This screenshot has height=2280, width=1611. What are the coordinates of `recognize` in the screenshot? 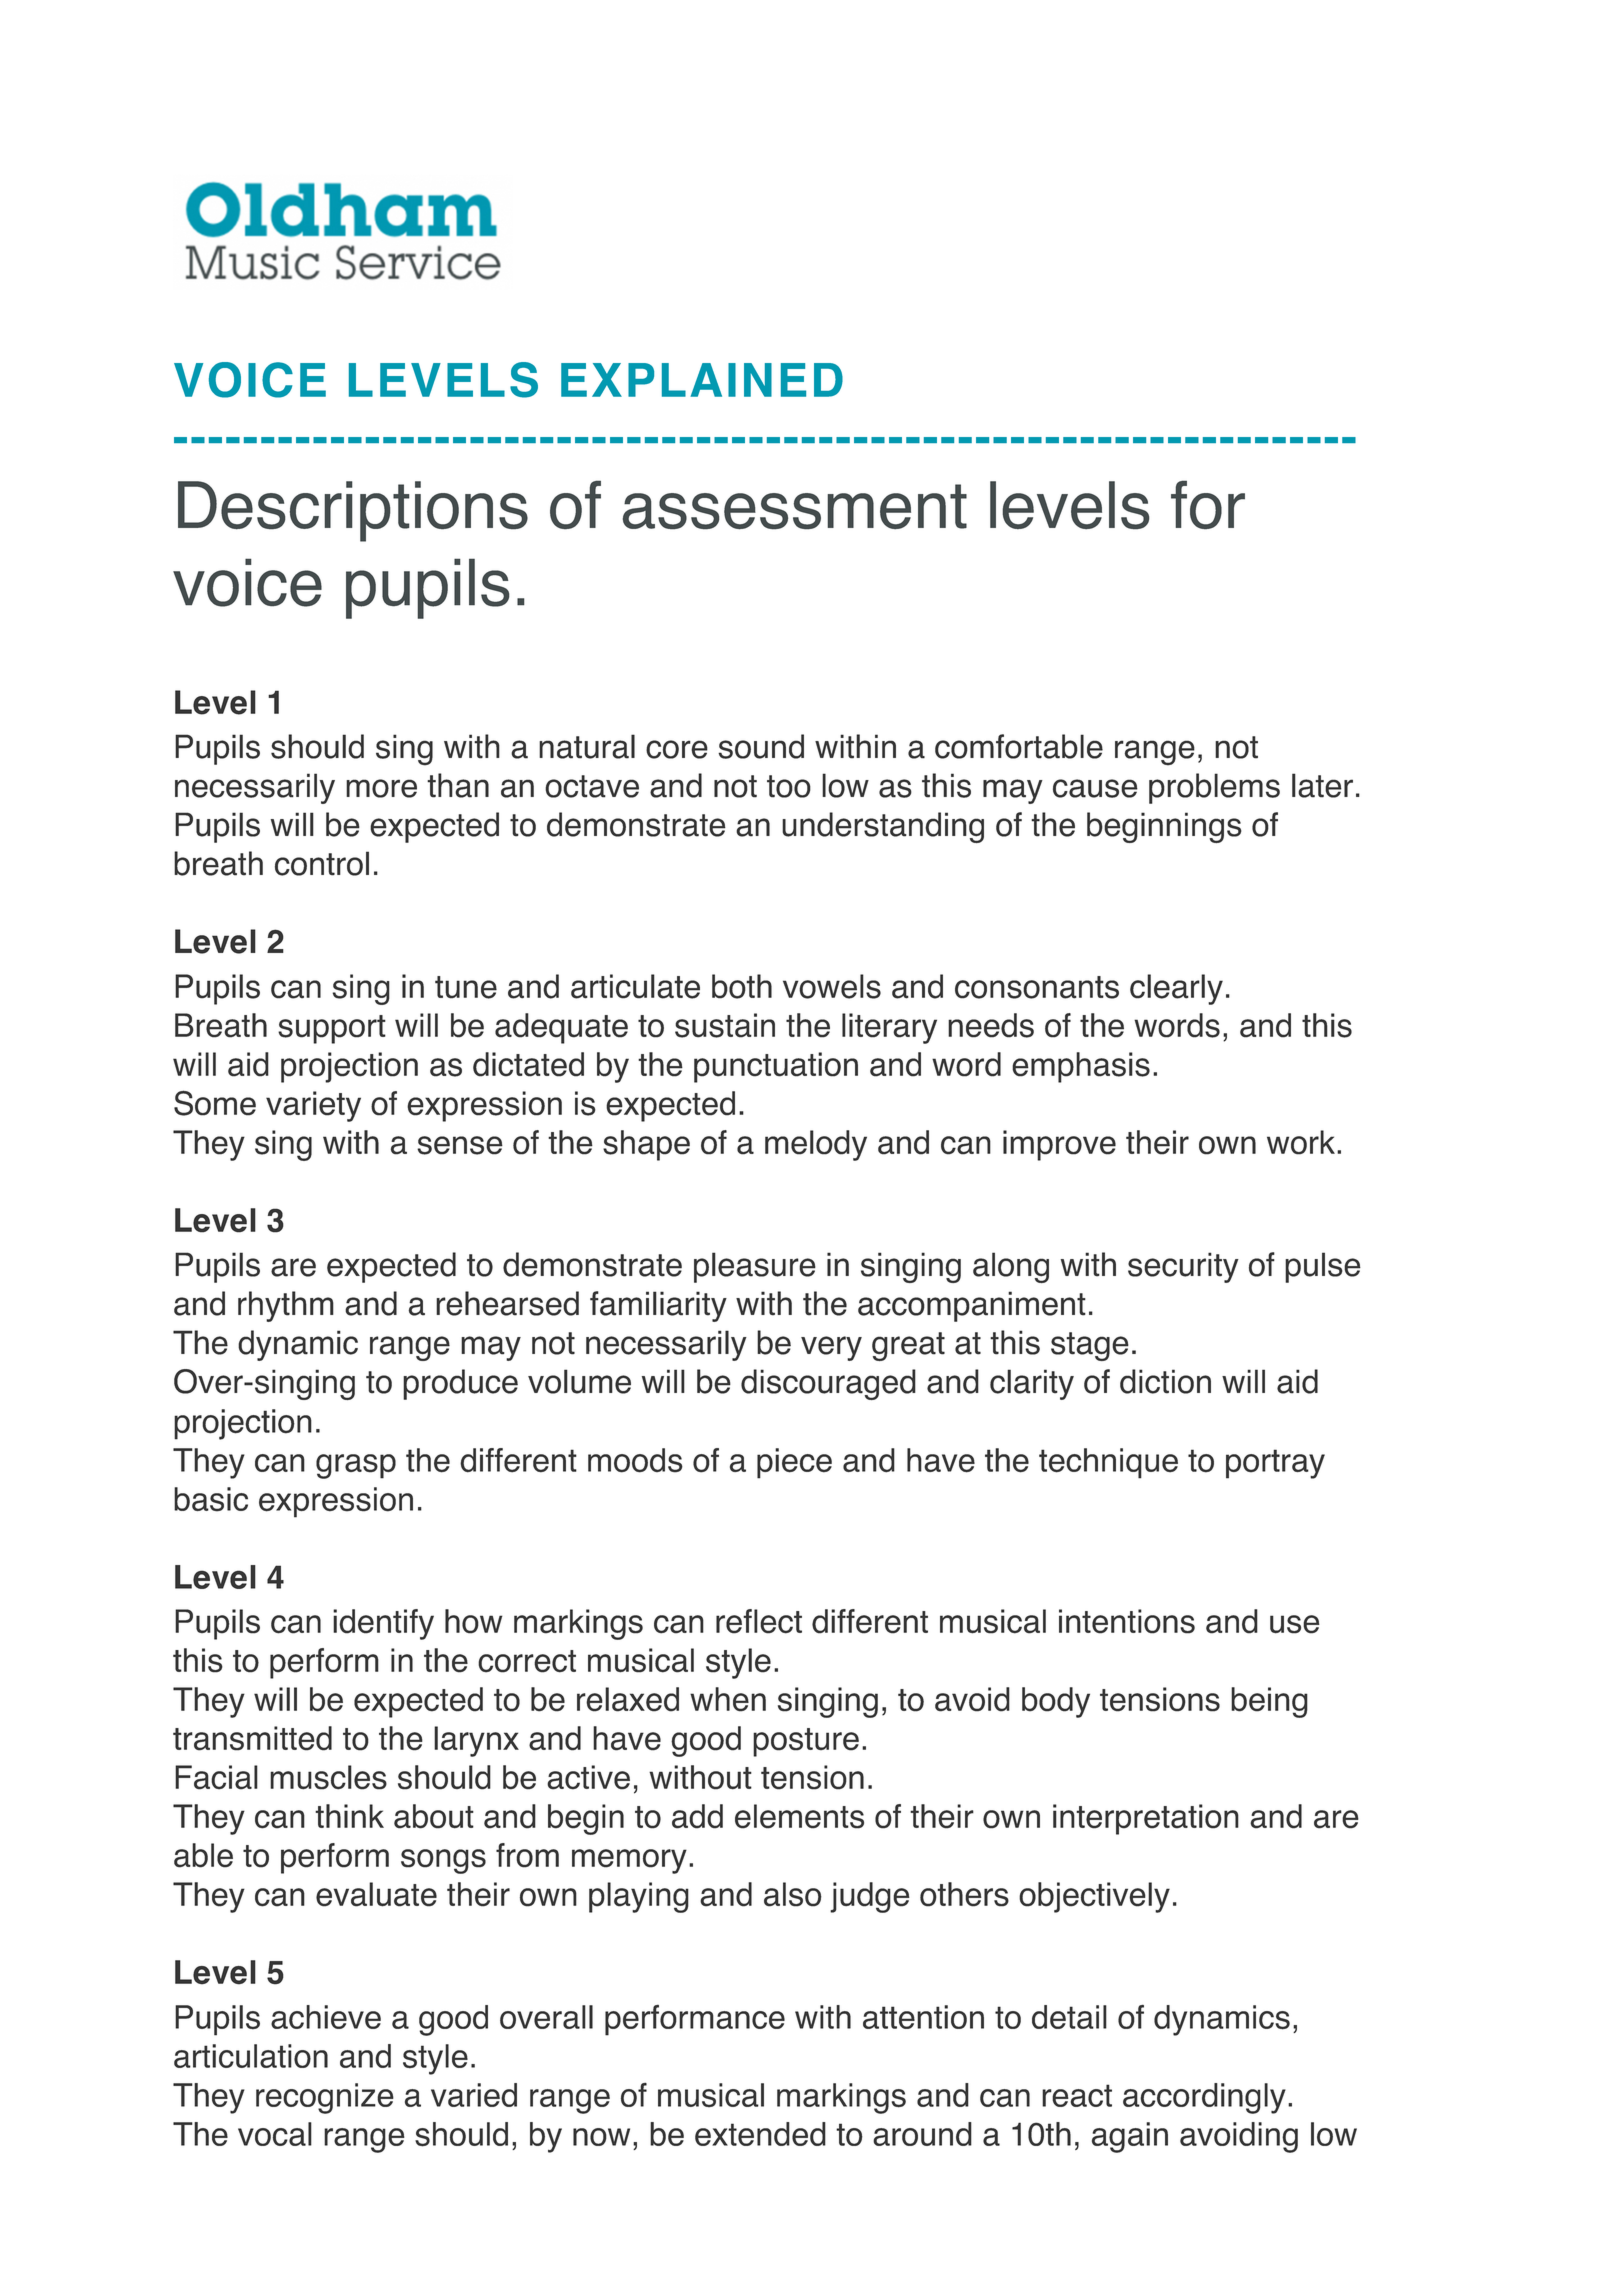 It's located at (325, 2098).
